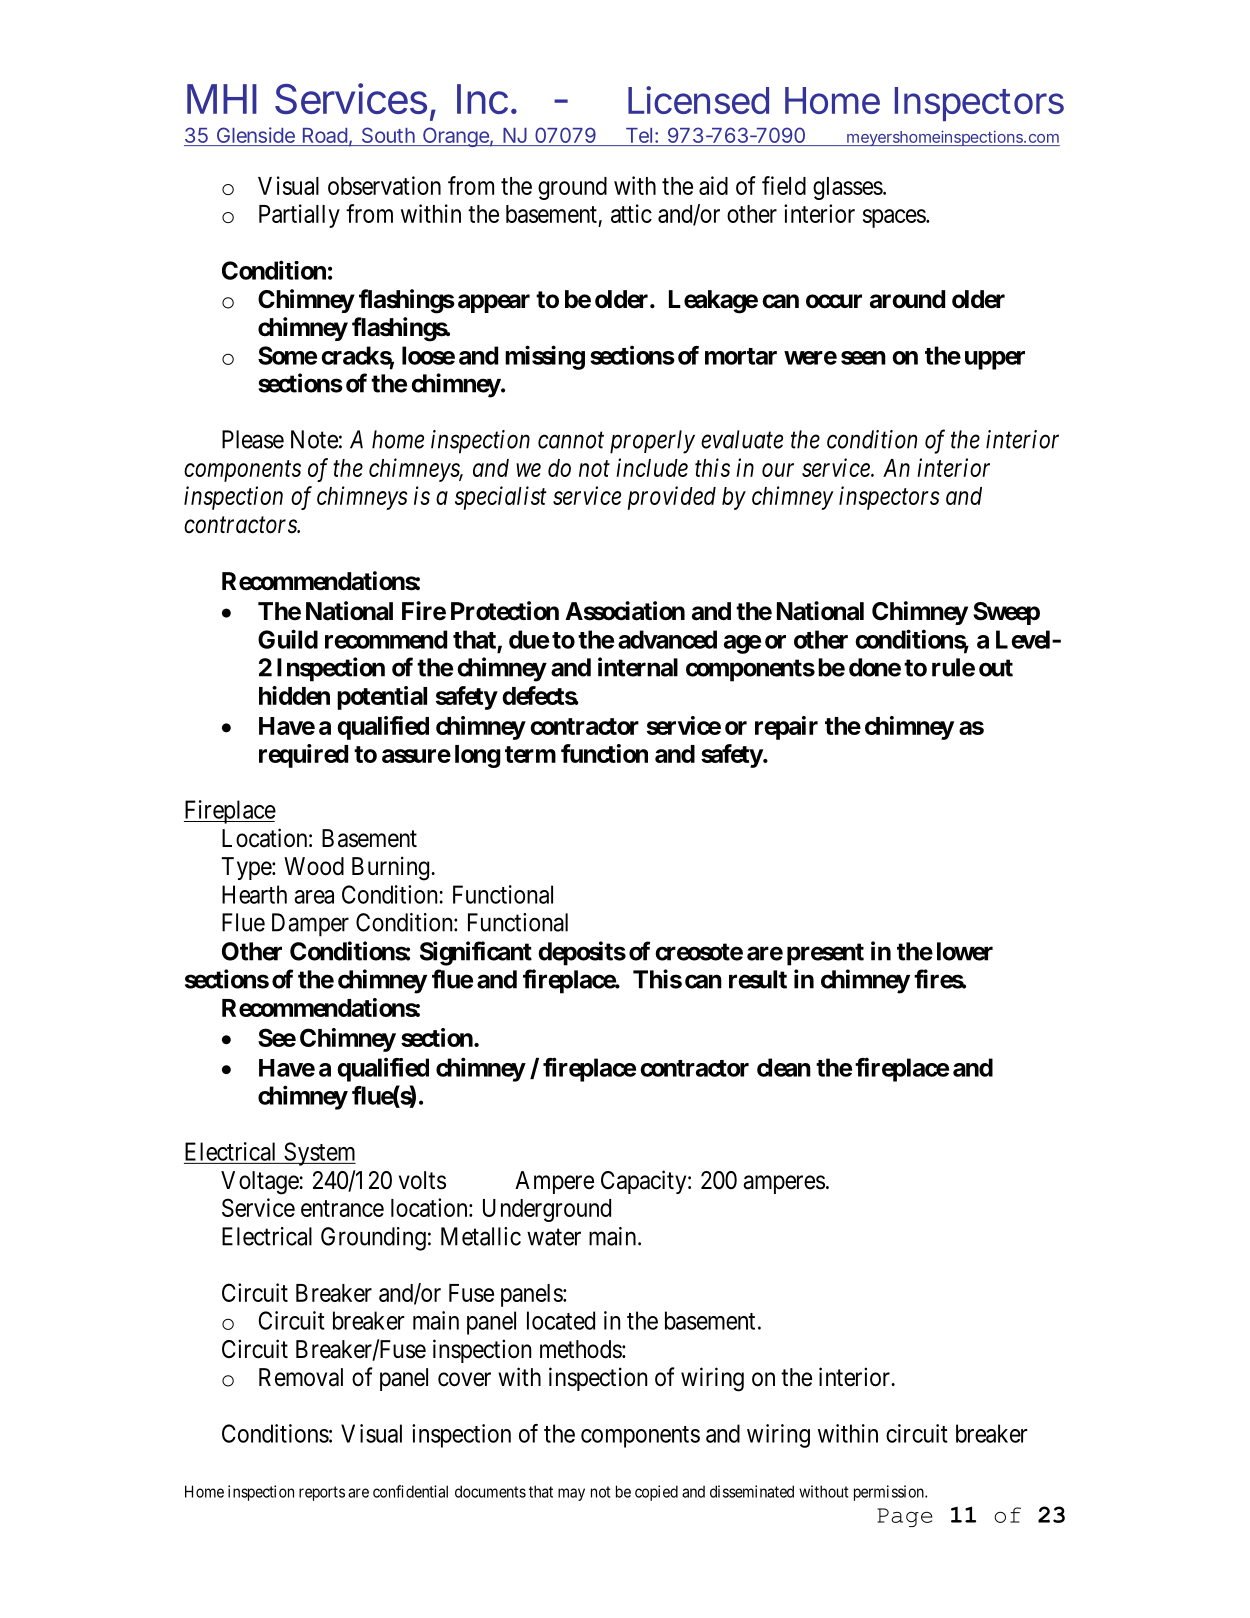  I want to click on Association, so click(625, 611).
